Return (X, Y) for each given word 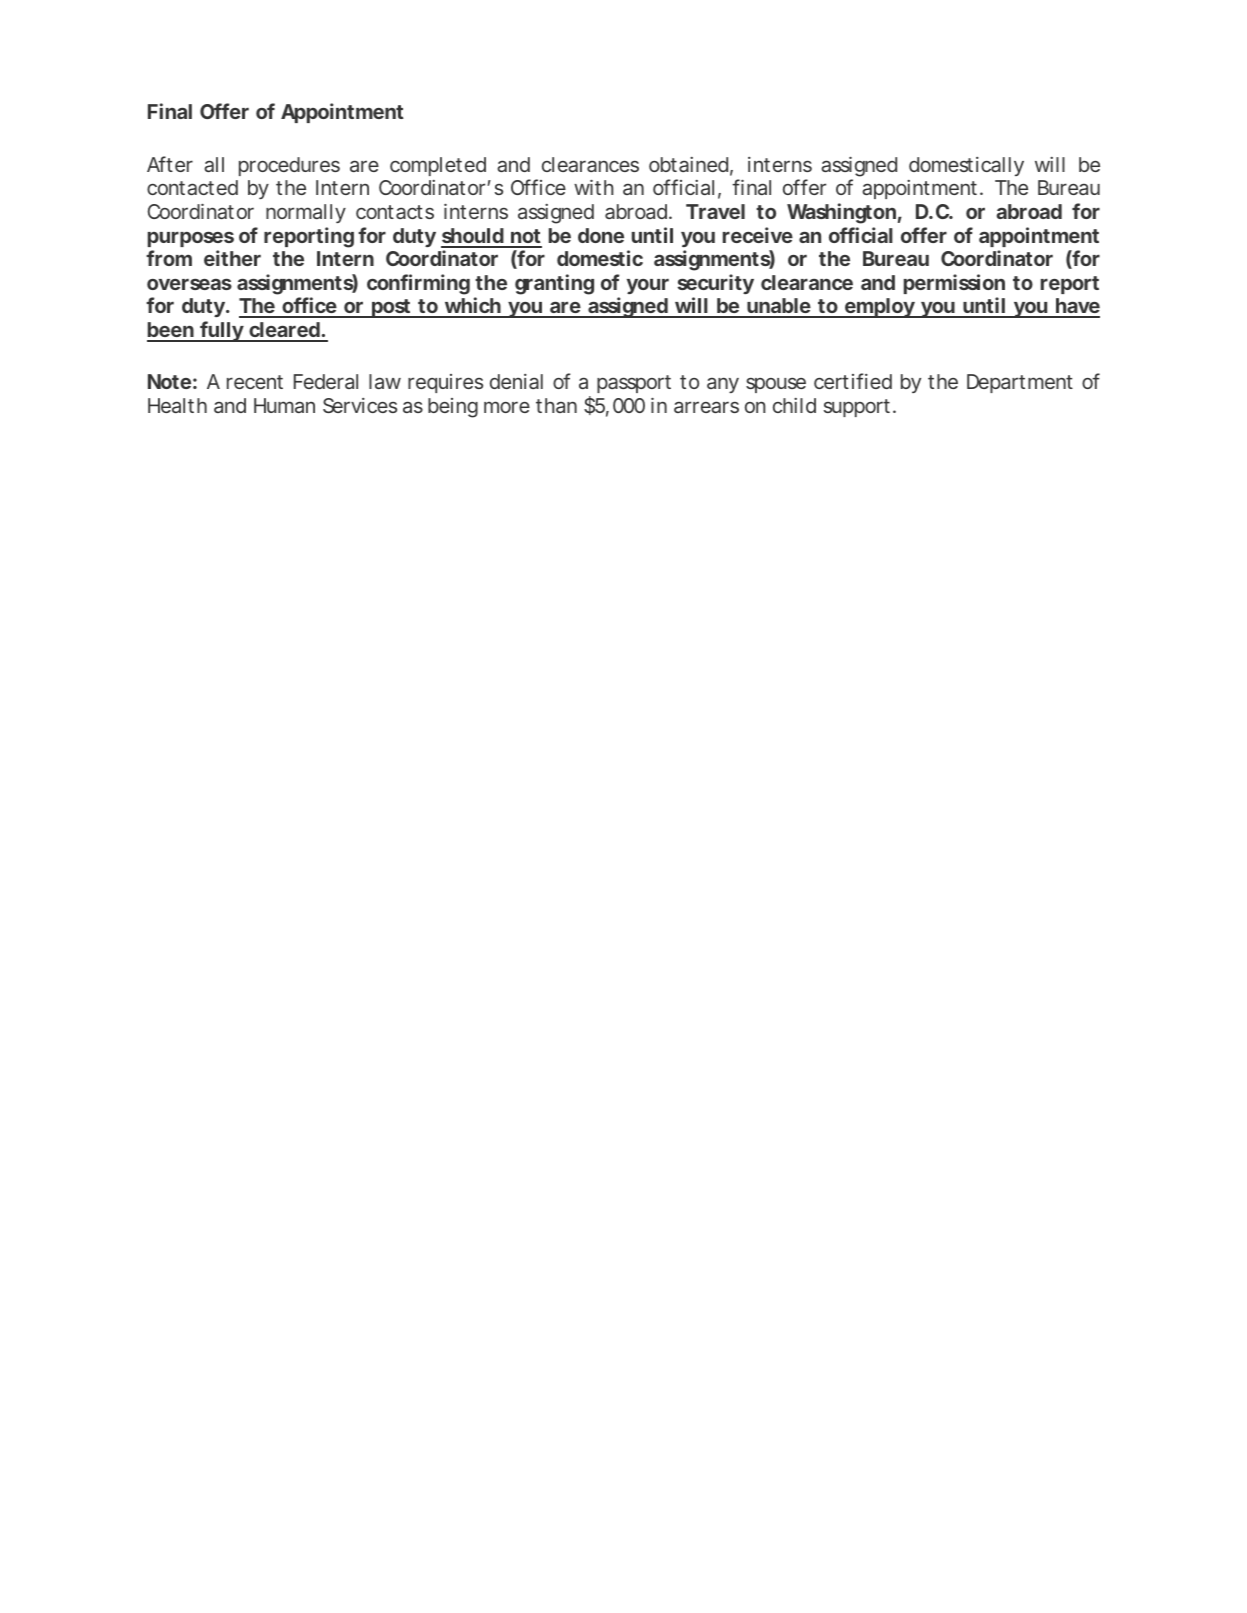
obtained (688, 164)
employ (879, 308)
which (472, 307)
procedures (289, 166)
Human (284, 405)
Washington (841, 213)
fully (221, 331)
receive (758, 235)
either (232, 258)
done (601, 235)
